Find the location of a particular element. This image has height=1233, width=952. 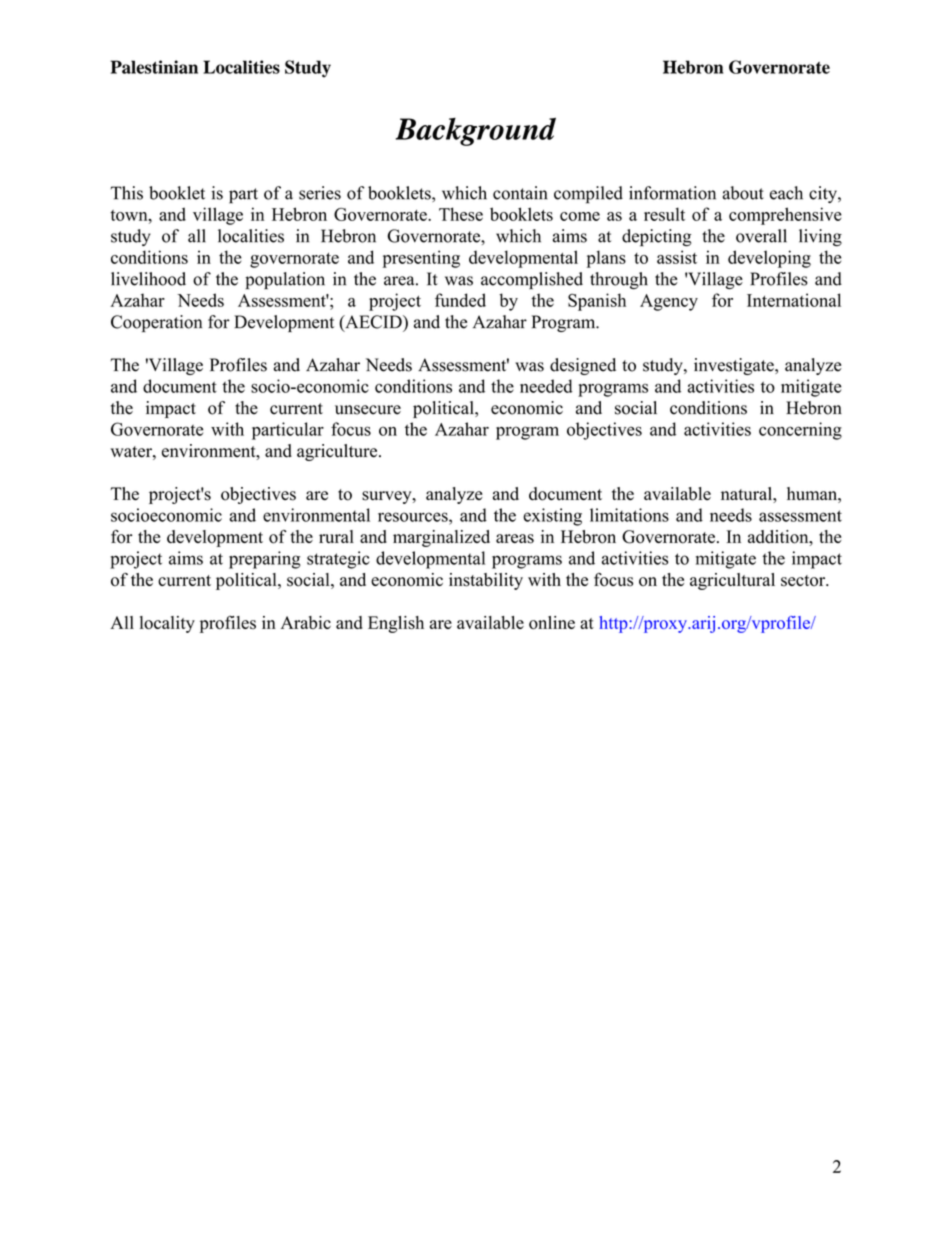

Palestinian is located at coordinates (154, 67).
